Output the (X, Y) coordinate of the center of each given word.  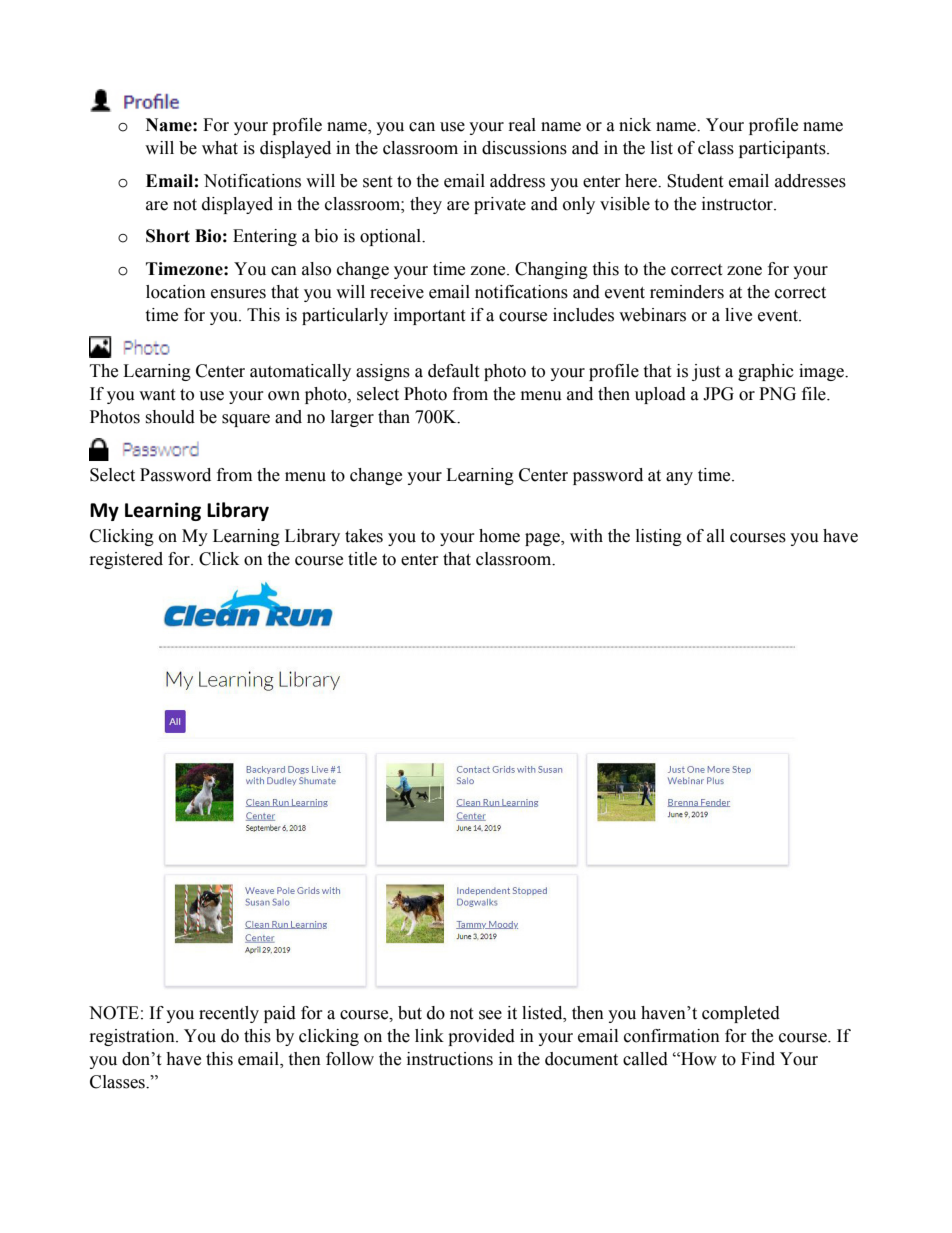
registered (126, 560)
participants (783, 149)
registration (133, 1037)
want (157, 395)
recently (229, 1014)
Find (758, 1059)
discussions (524, 148)
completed (741, 1014)
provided (481, 1037)
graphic (766, 372)
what (220, 148)
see (490, 1015)
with (586, 536)
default (453, 371)
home (499, 536)
